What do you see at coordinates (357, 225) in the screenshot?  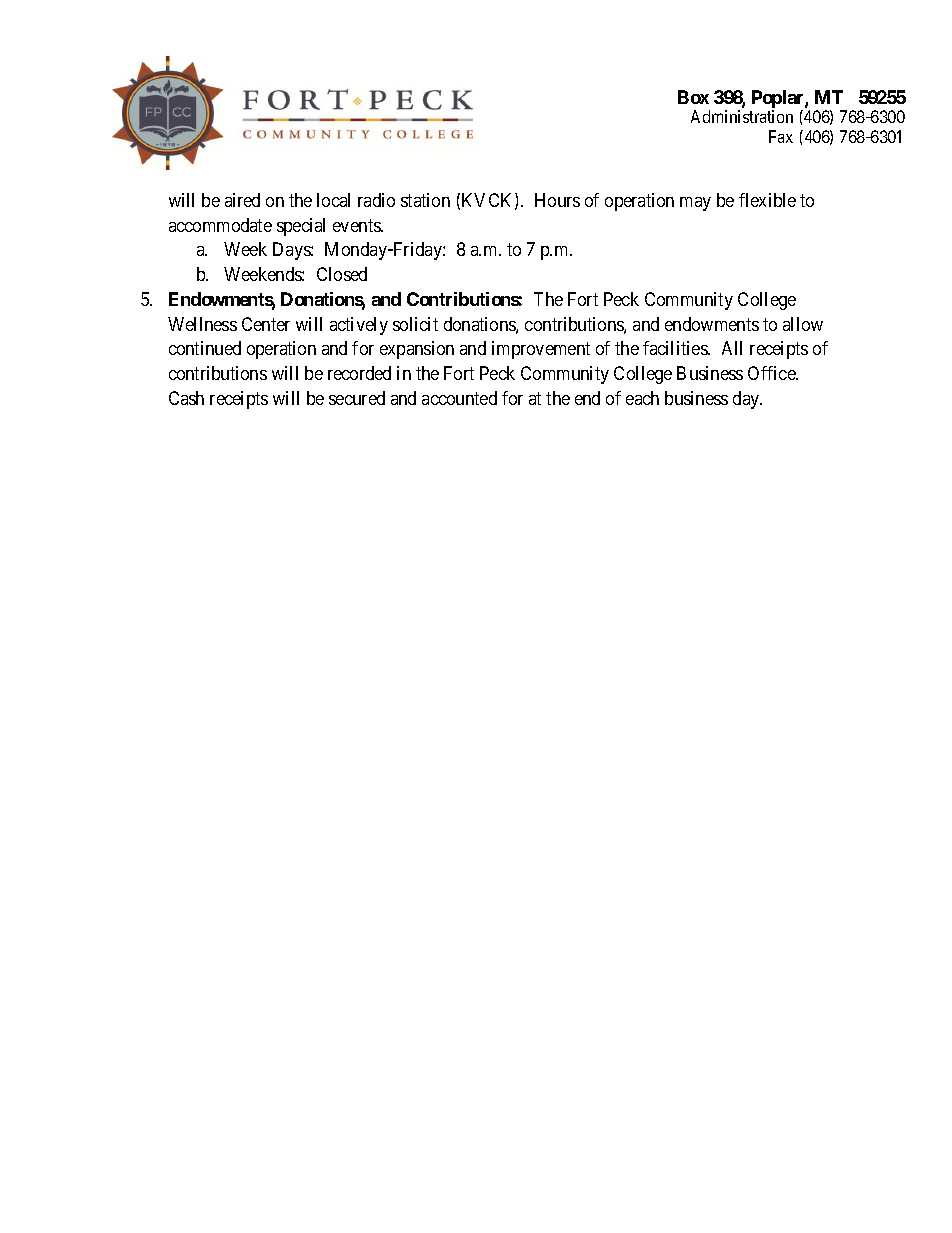 I see `events` at bounding box center [357, 225].
